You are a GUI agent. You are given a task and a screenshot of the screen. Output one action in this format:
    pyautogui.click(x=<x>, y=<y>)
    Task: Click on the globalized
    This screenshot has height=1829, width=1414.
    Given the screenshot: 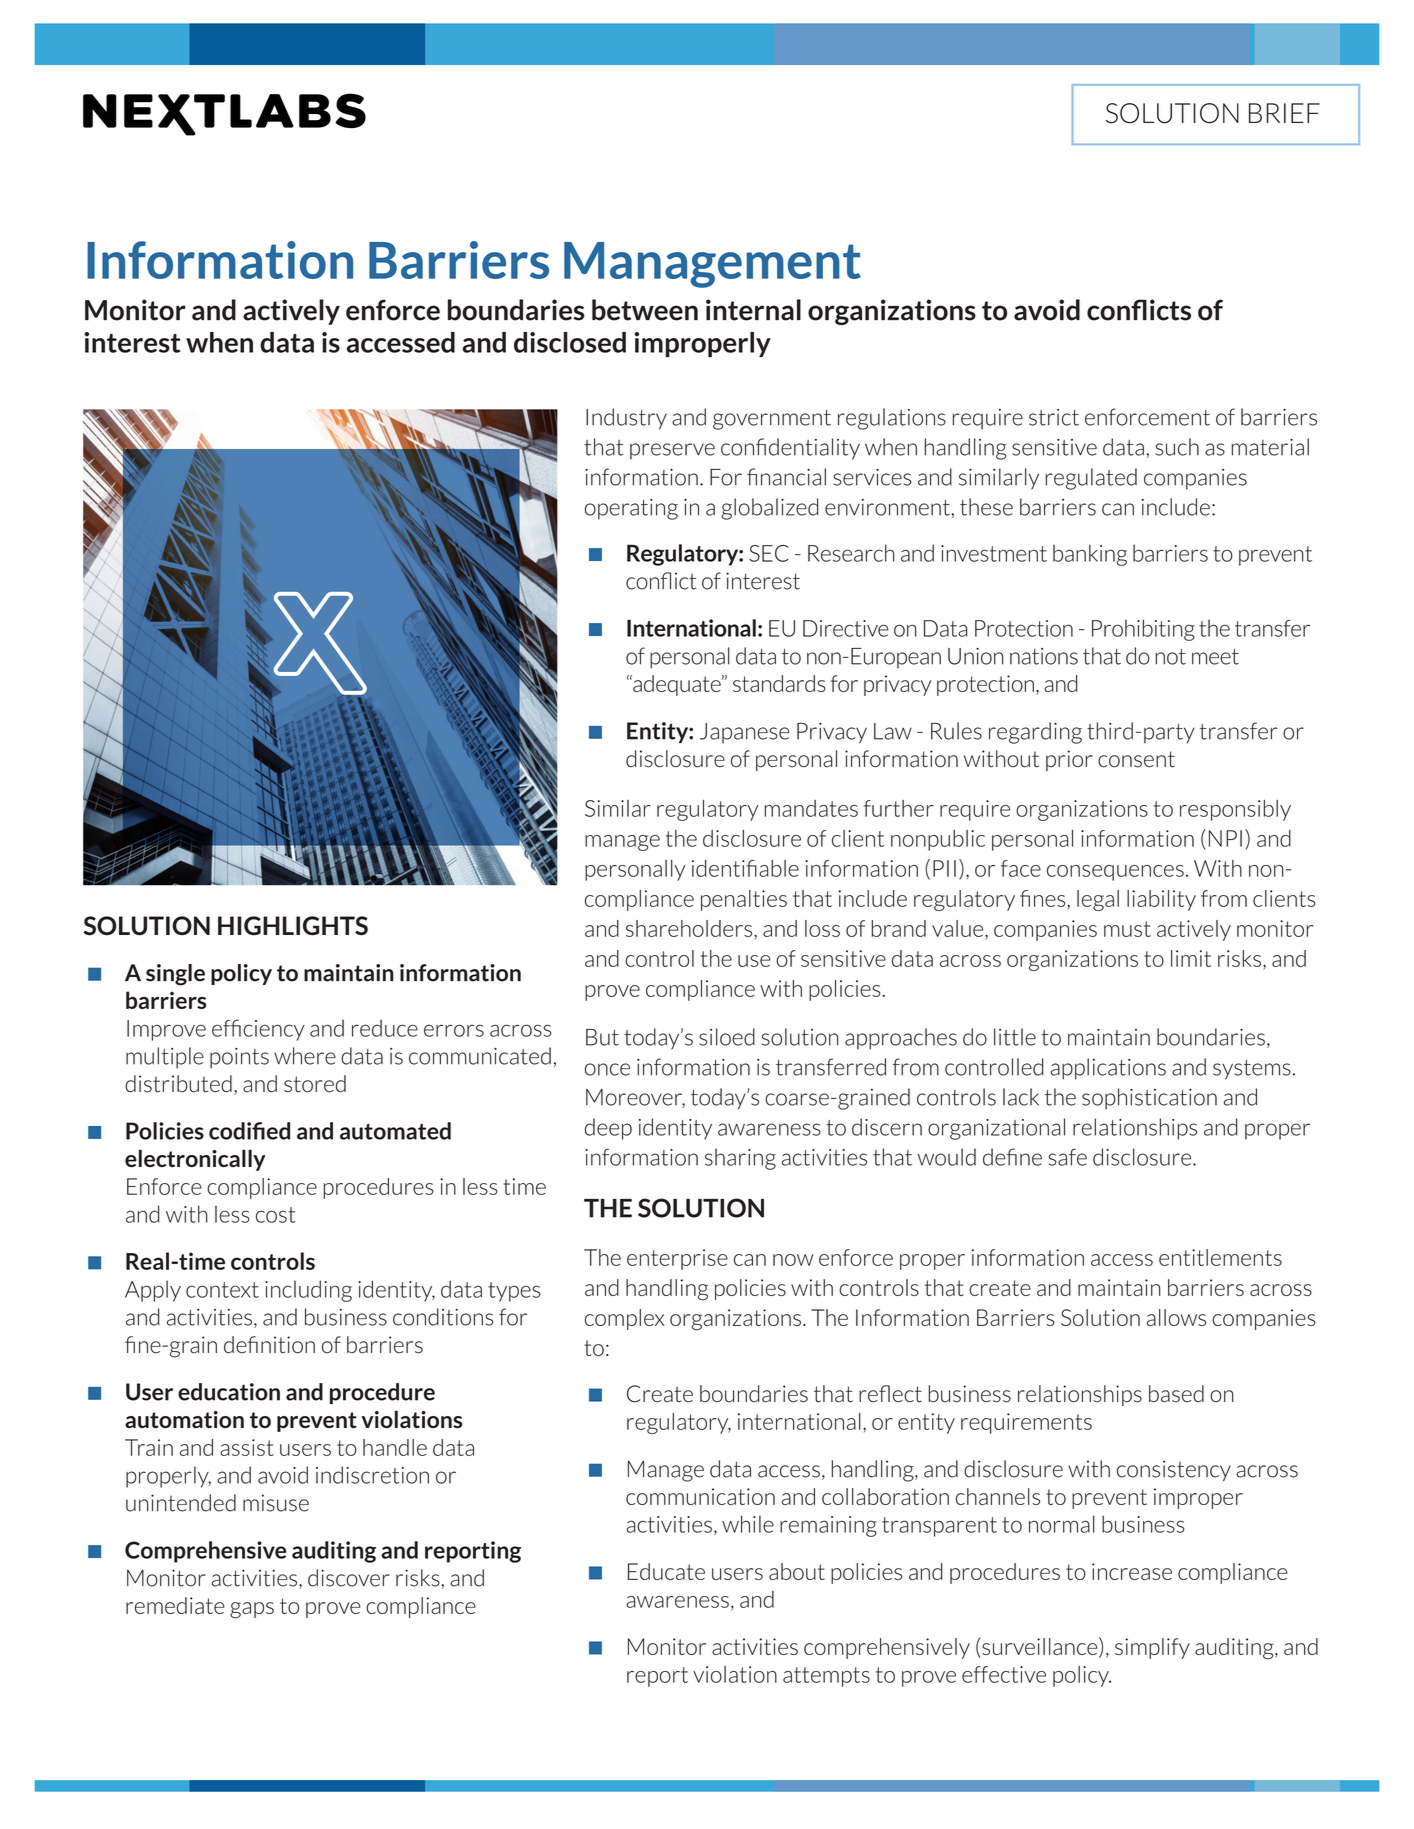 What is the action you would take?
    pyautogui.click(x=769, y=509)
